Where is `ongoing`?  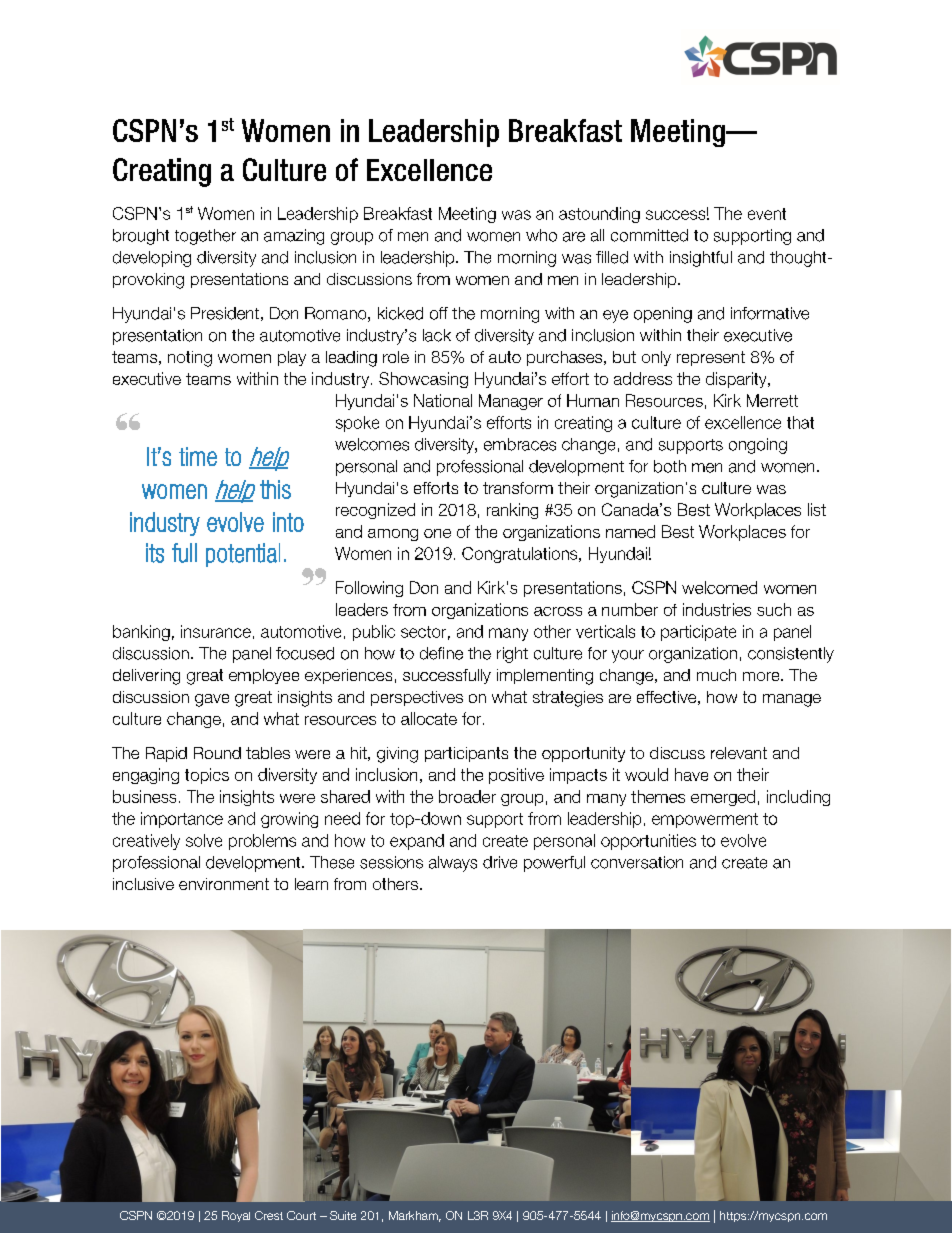
ongoing is located at coordinates (758, 446).
